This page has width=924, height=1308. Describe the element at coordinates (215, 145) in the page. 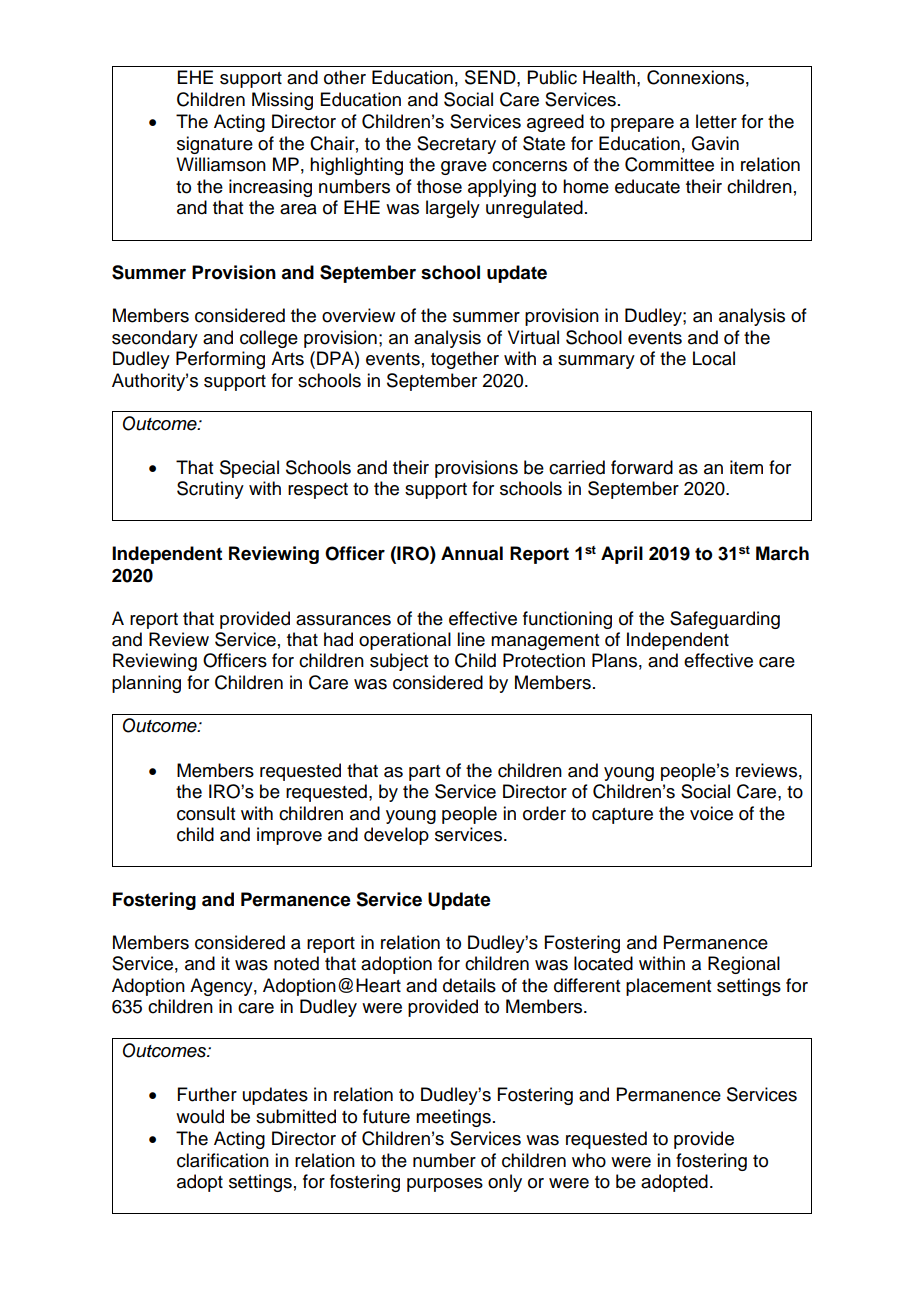

I see `signature` at that location.
